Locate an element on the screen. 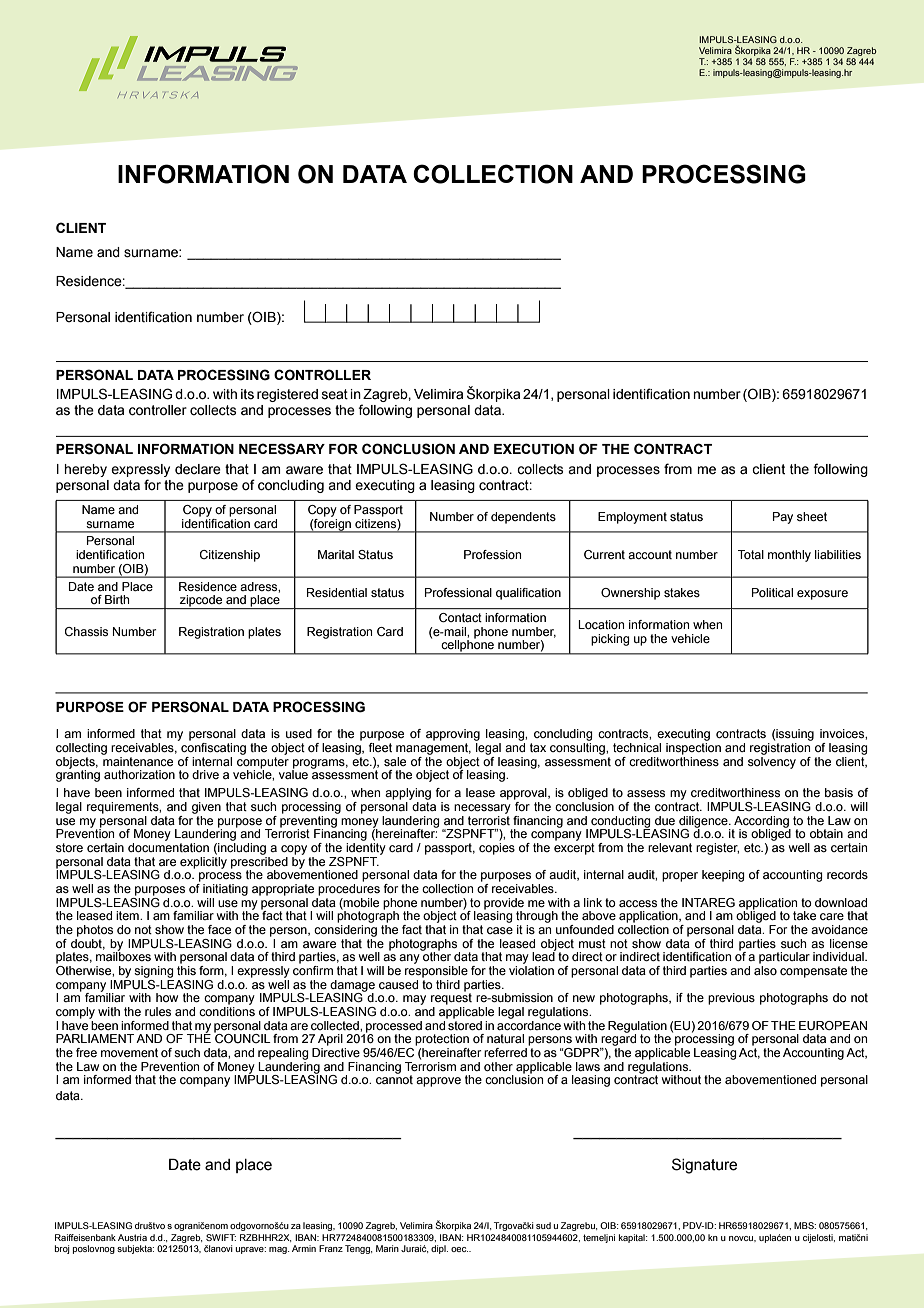  also is located at coordinates (765, 970).
